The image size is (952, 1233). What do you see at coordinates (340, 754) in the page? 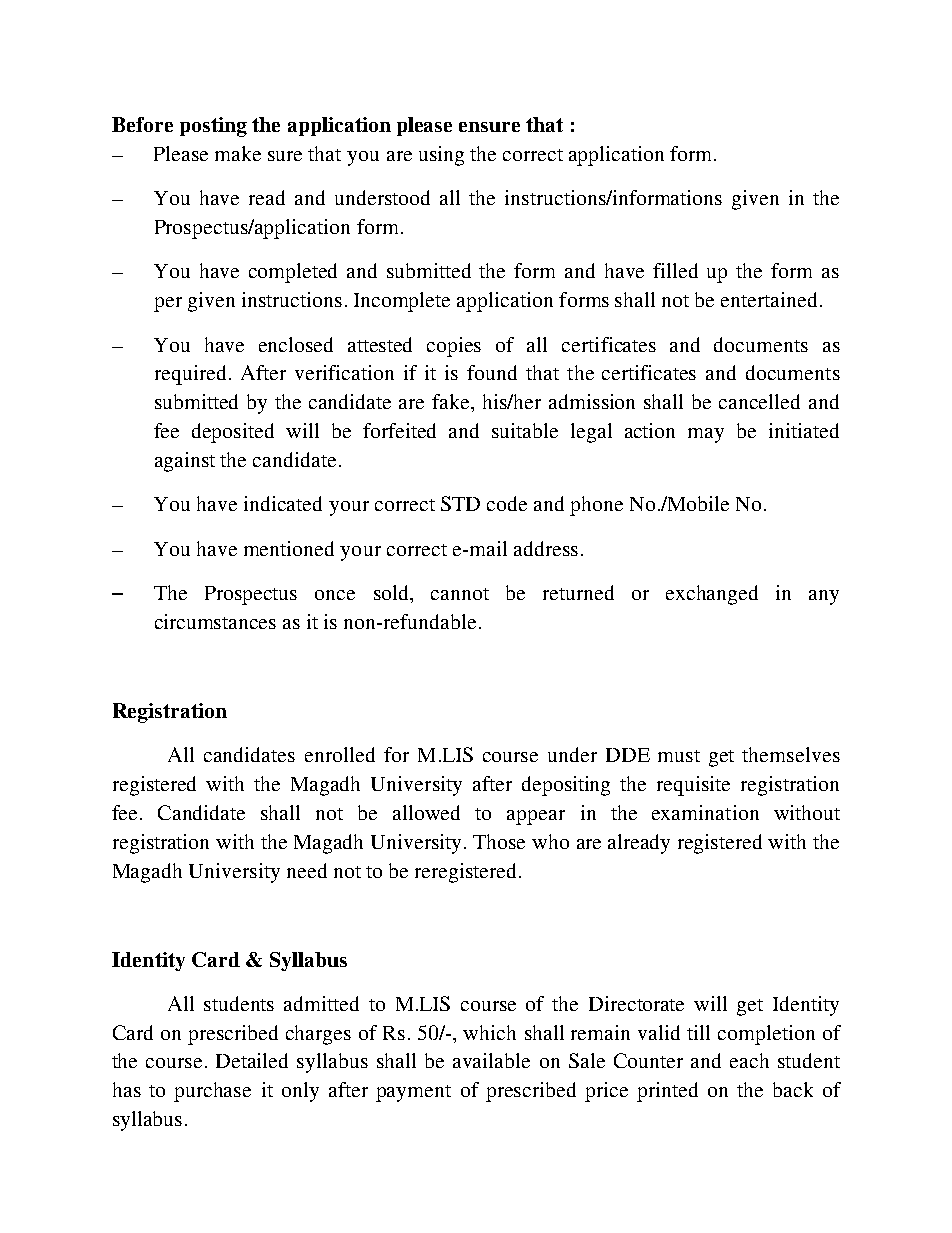
I see `enrolled` at bounding box center [340, 754].
